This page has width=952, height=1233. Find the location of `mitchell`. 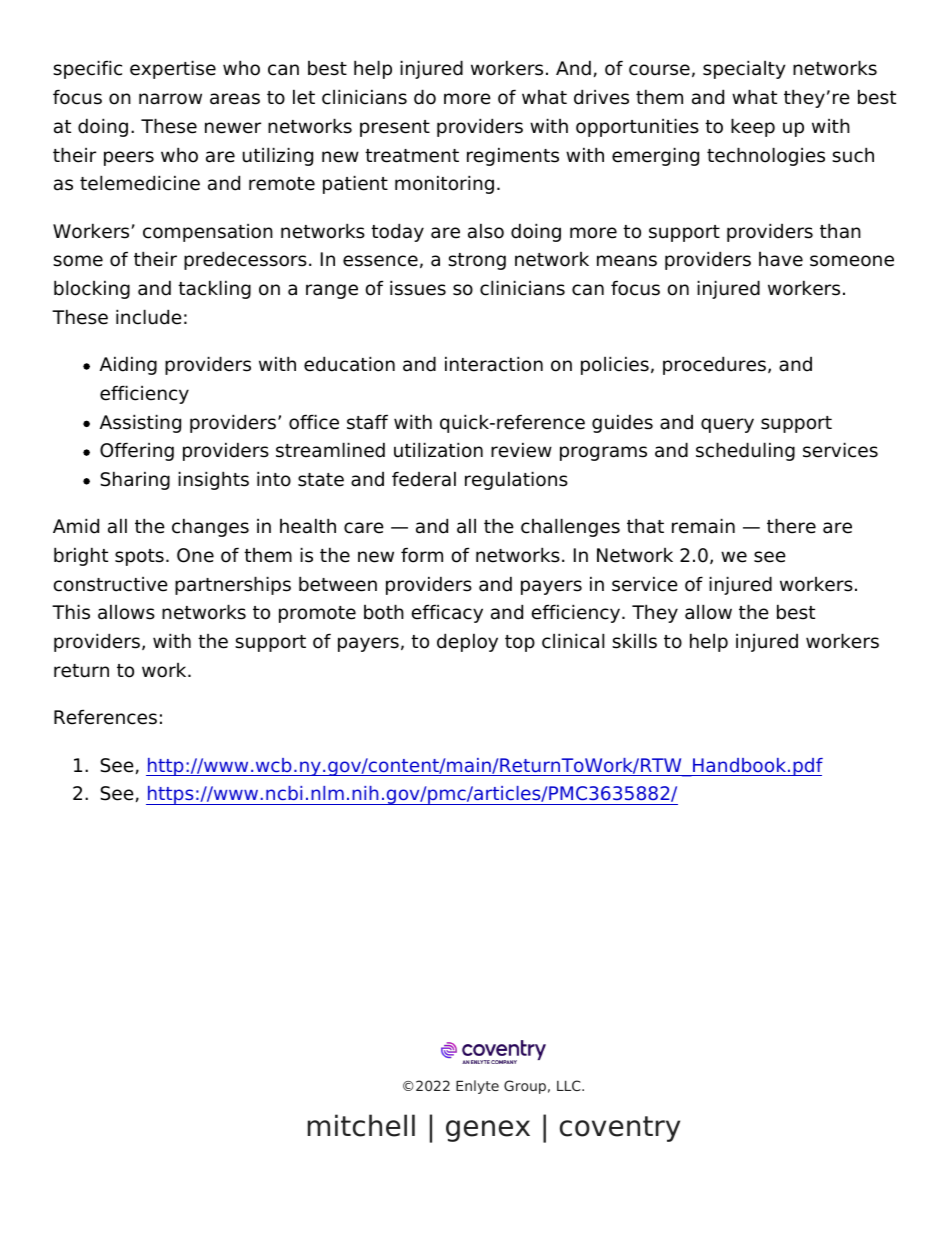

mitchell is located at coordinates (361, 1125).
